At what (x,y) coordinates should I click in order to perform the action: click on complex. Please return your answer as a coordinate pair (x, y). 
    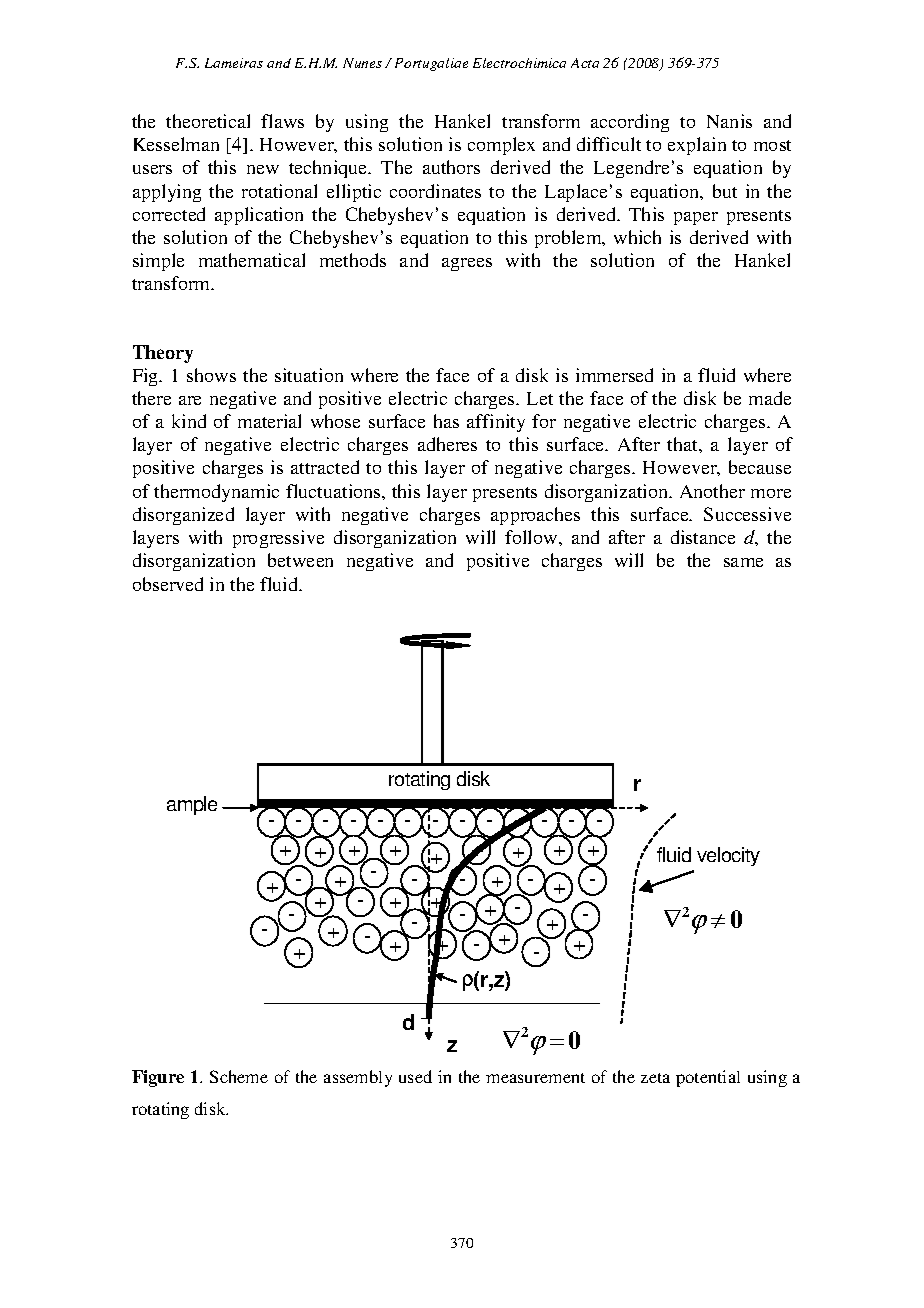
    Looking at the image, I should click on (501, 146).
